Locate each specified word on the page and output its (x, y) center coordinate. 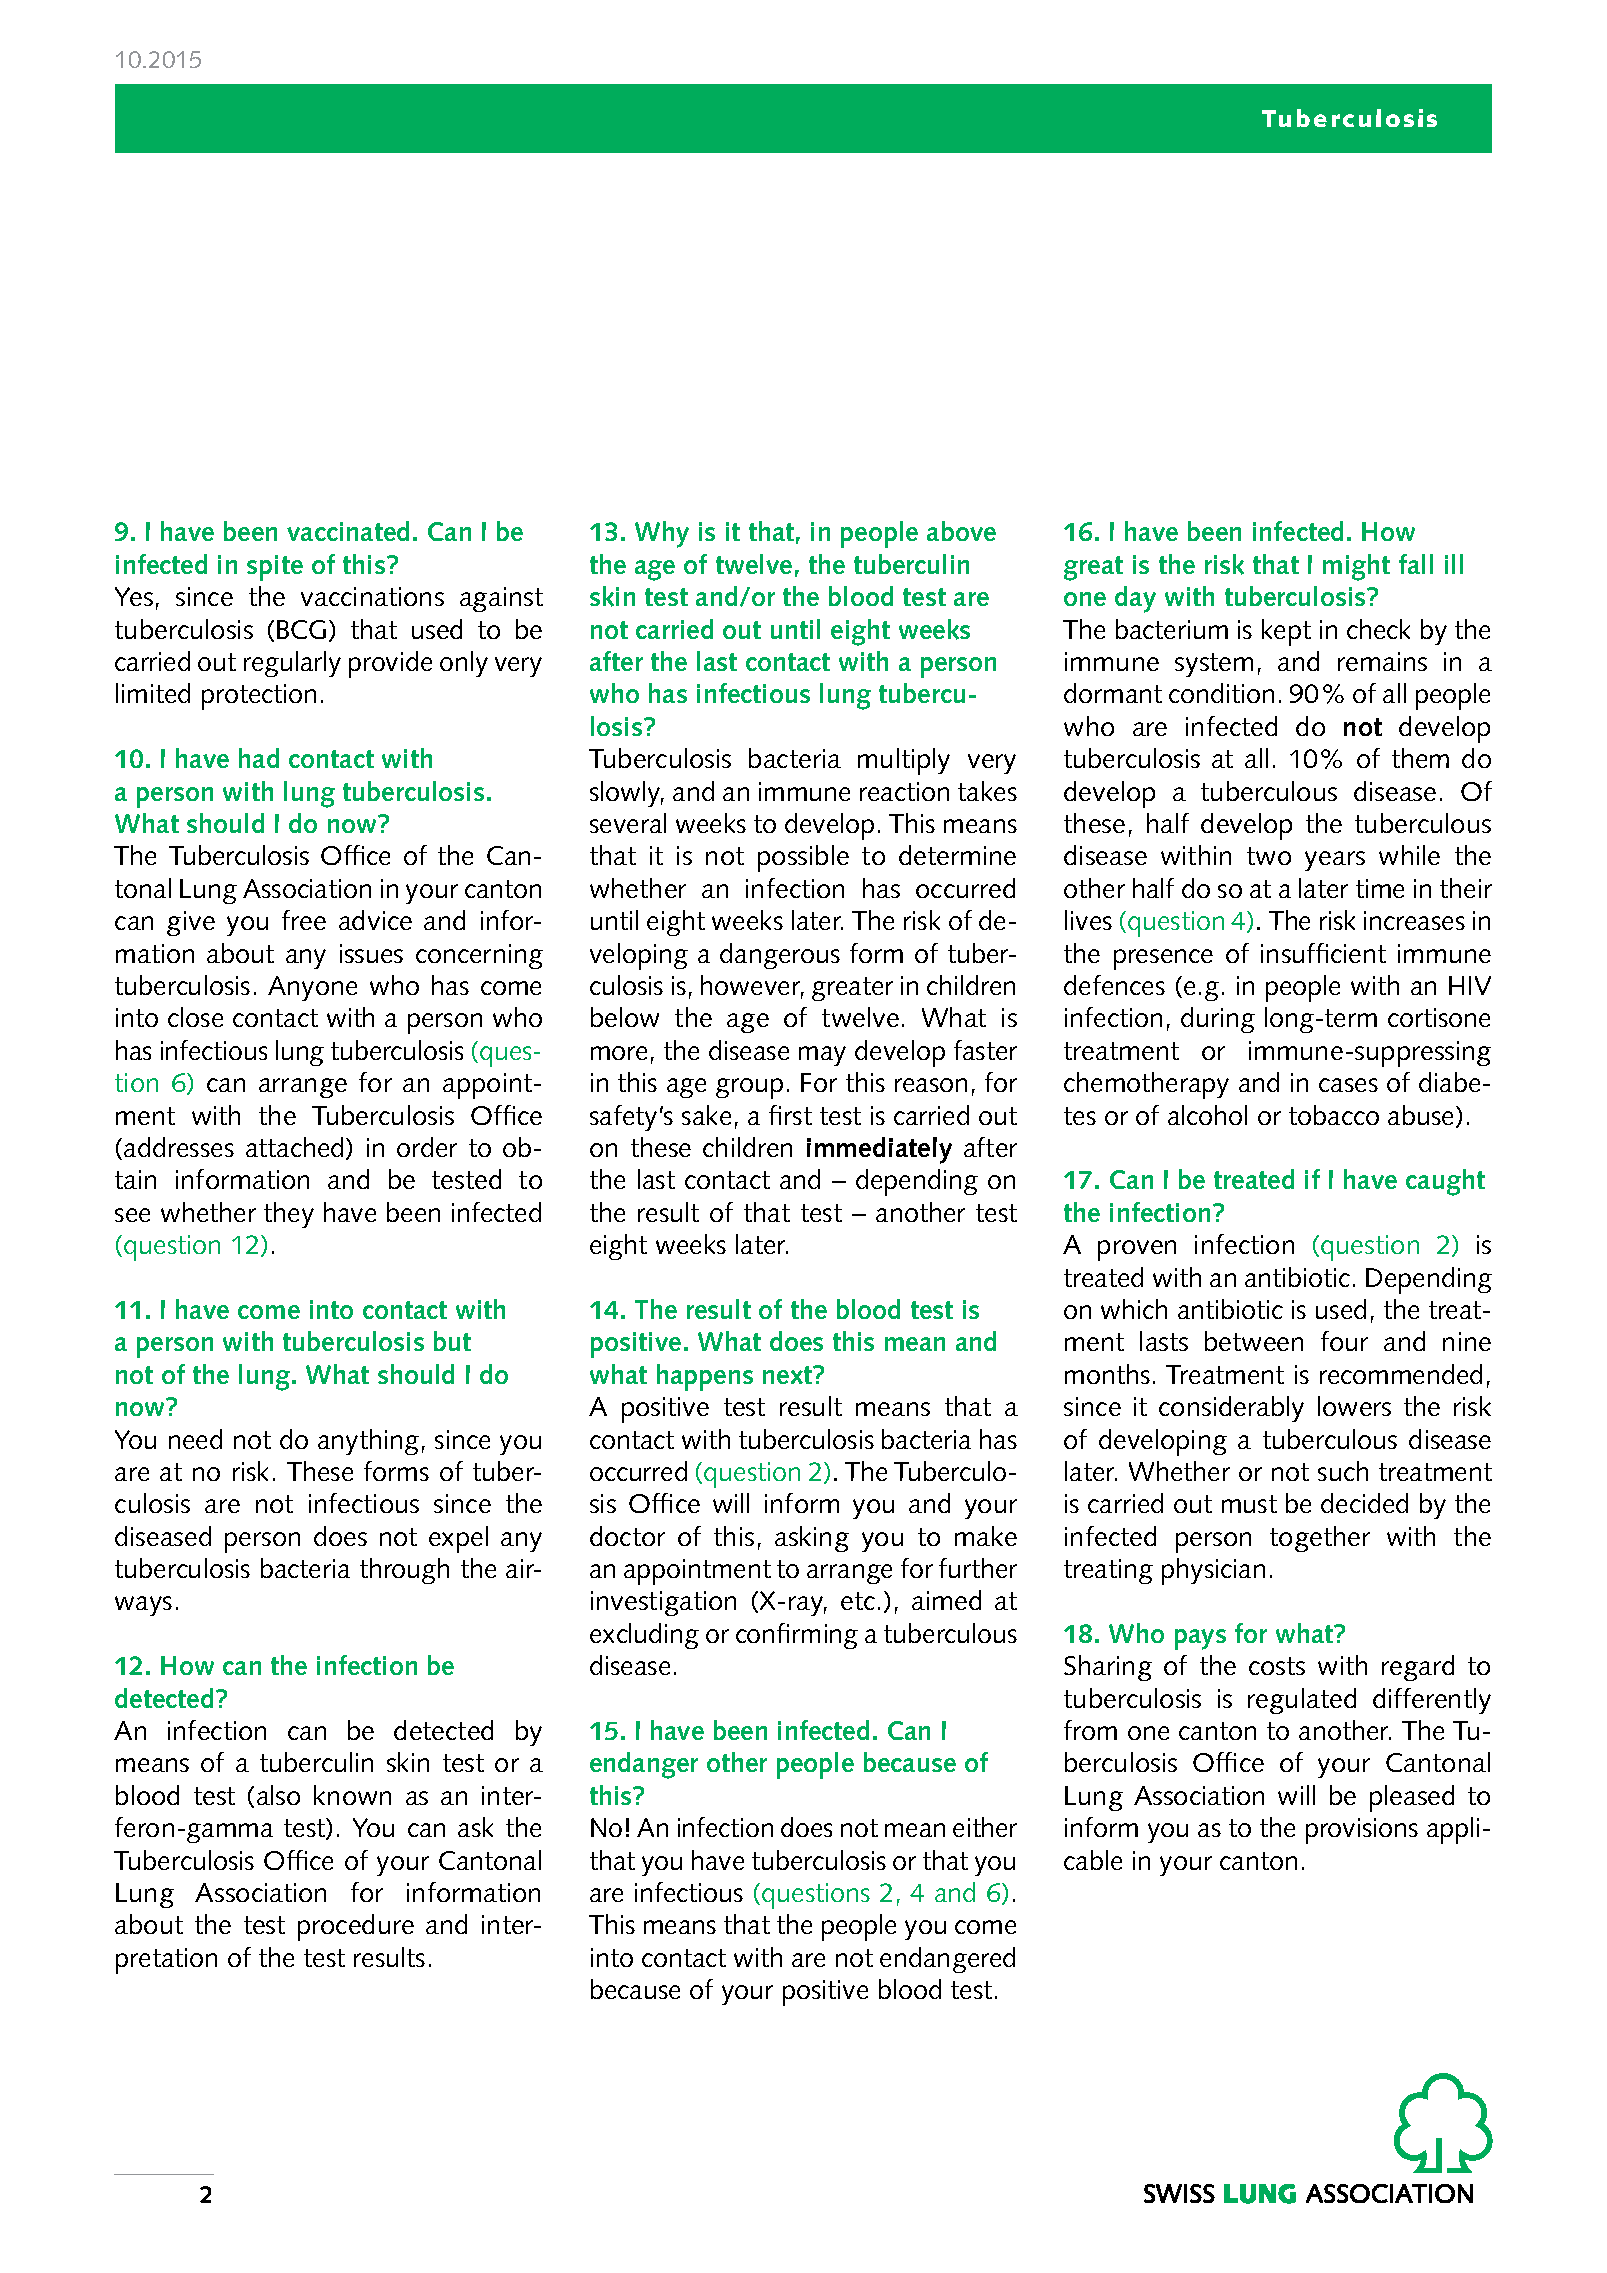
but (452, 1341)
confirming (797, 1636)
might (1356, 567)
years (1335, 861)
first (790, 1115)
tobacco (1334, 1115)
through (404, 1571)
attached (294, 1147)
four (1344, 1341)
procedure (356, 1927)
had (259, 758)
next (789, 1375)
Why (662, 534)
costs (1277, 1666)
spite (275, 568)
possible (803, 858)
